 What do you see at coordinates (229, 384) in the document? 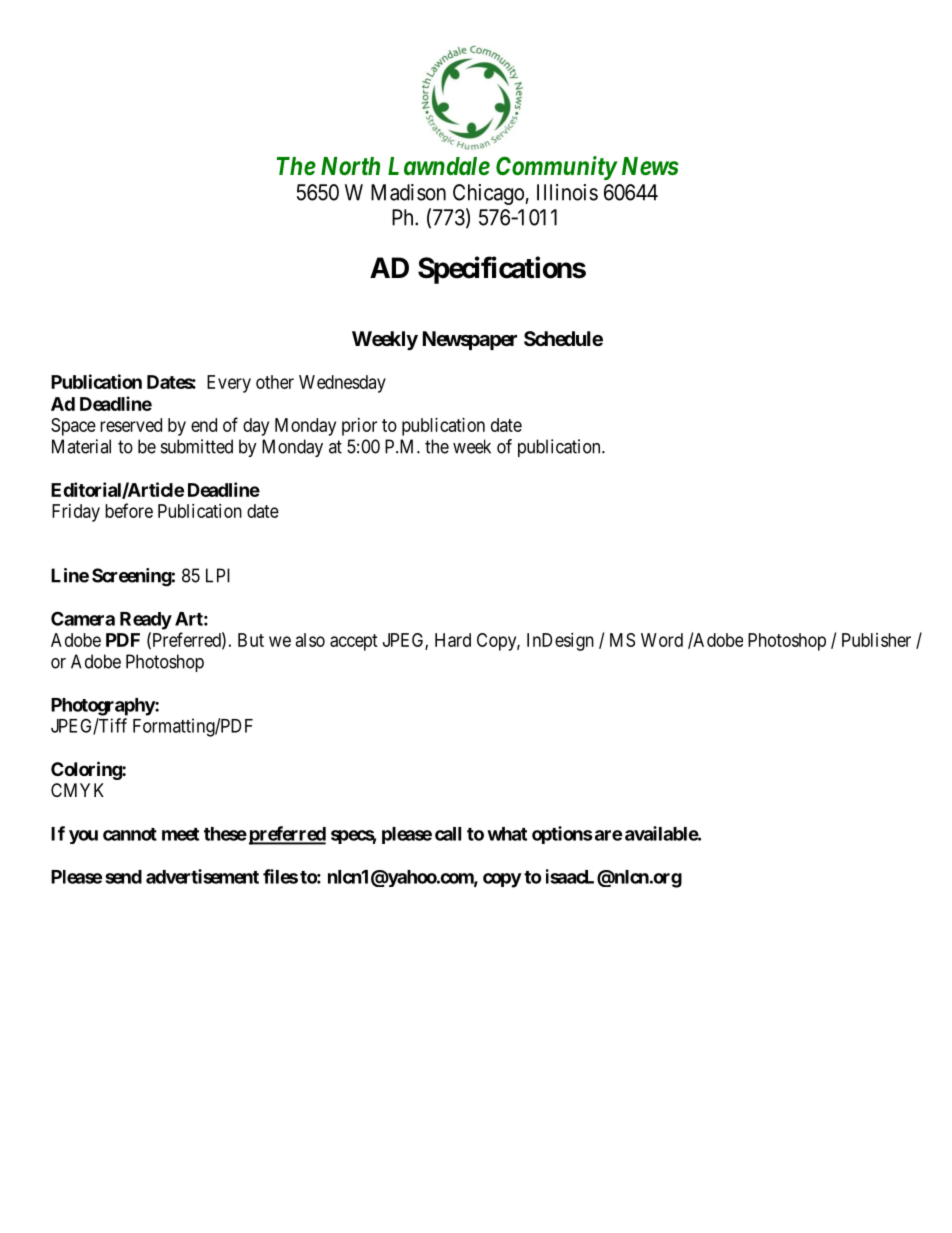
I see `Every` at bounding box center [229, 384].
